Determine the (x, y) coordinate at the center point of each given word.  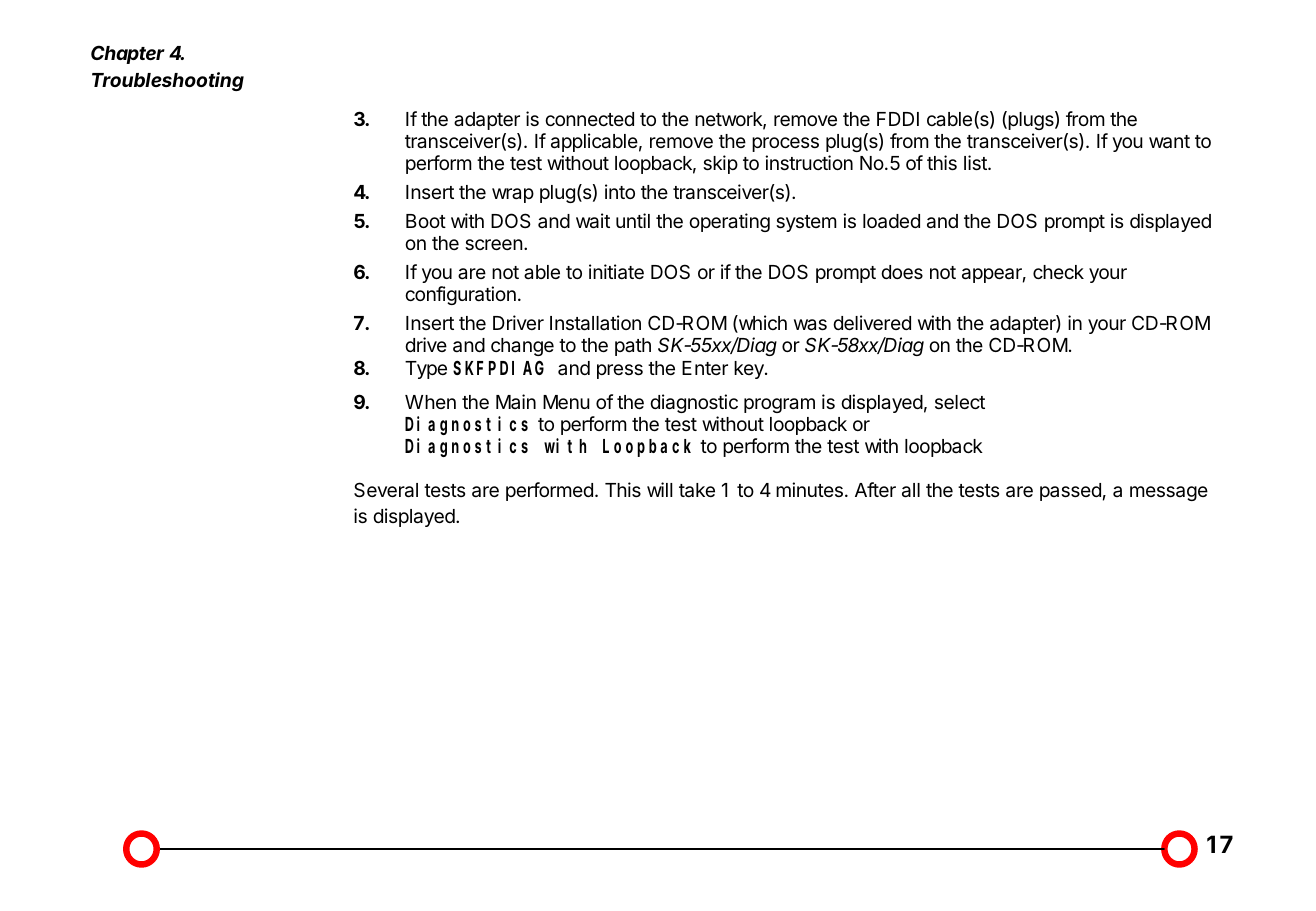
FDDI (898, 119)
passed (1070, 492)
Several (386, 490)
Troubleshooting (168, 81)
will (660, 489)
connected (589, 119)
